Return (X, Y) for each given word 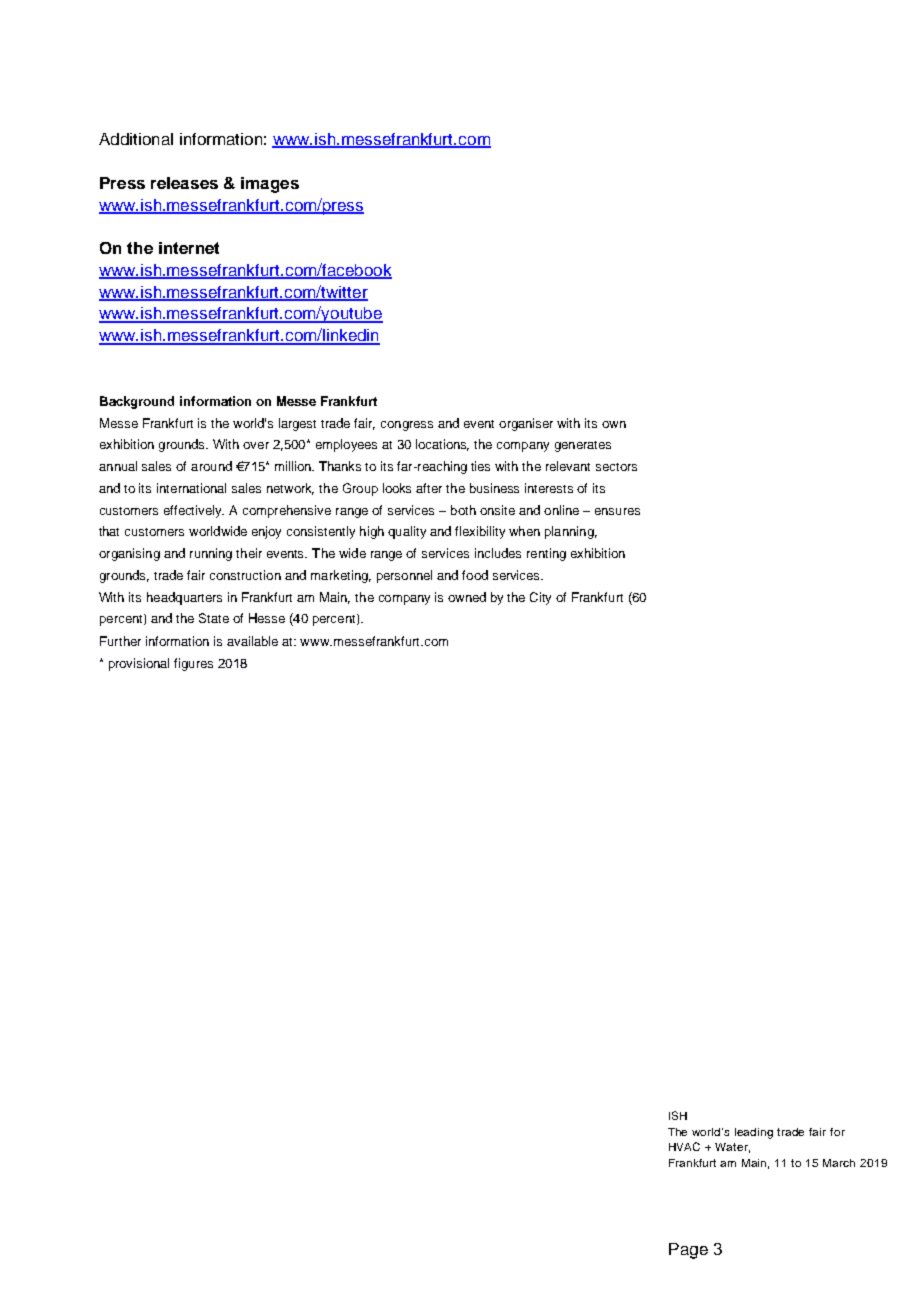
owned (467, 597)
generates (583, 446)
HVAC (684, 1146)
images (270, 185)
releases (184, 183)
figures (193, 664)
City (540, 598)
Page (688, 1251)
